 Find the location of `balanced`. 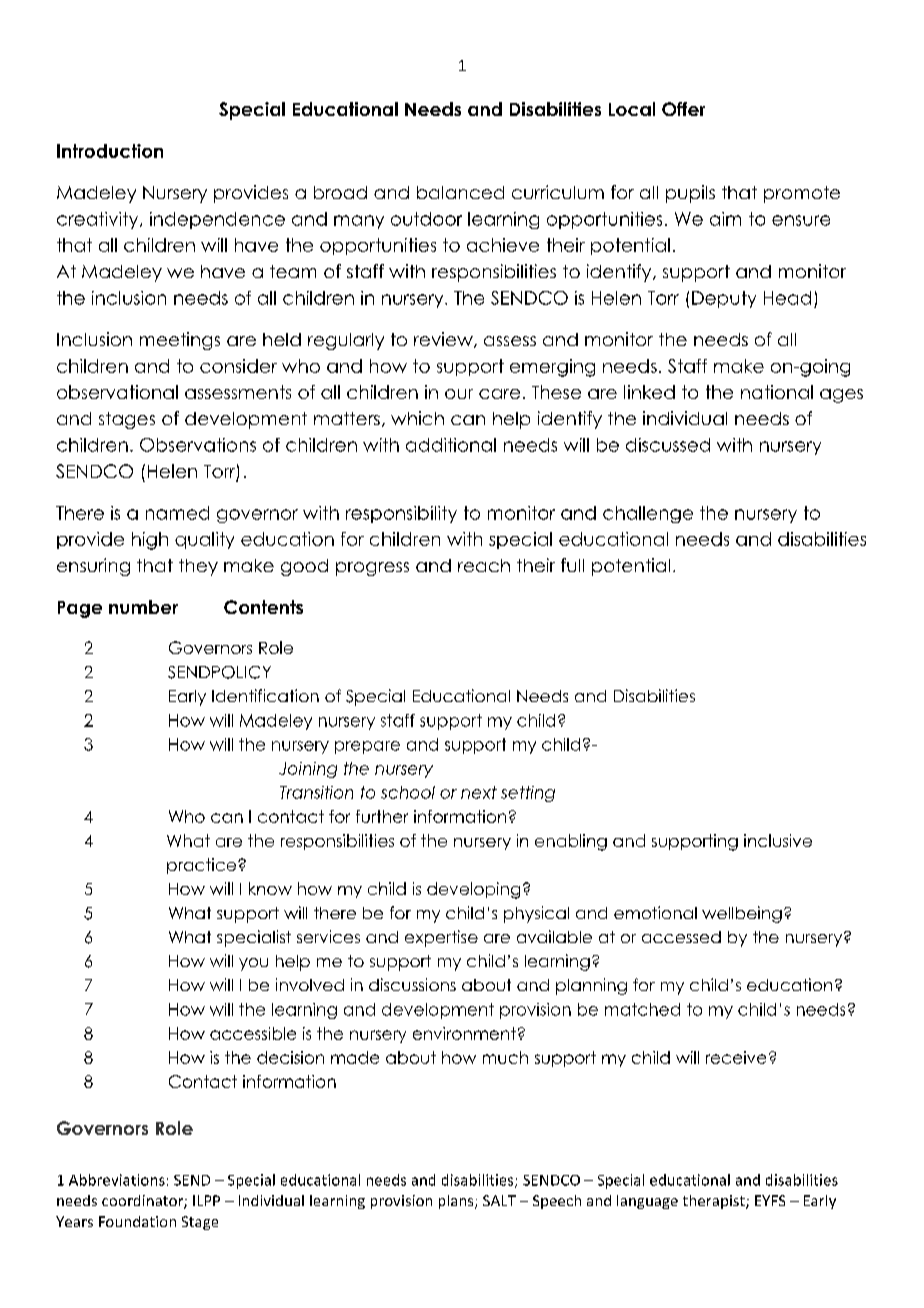

balanced is located at coordinates (460, 192).
